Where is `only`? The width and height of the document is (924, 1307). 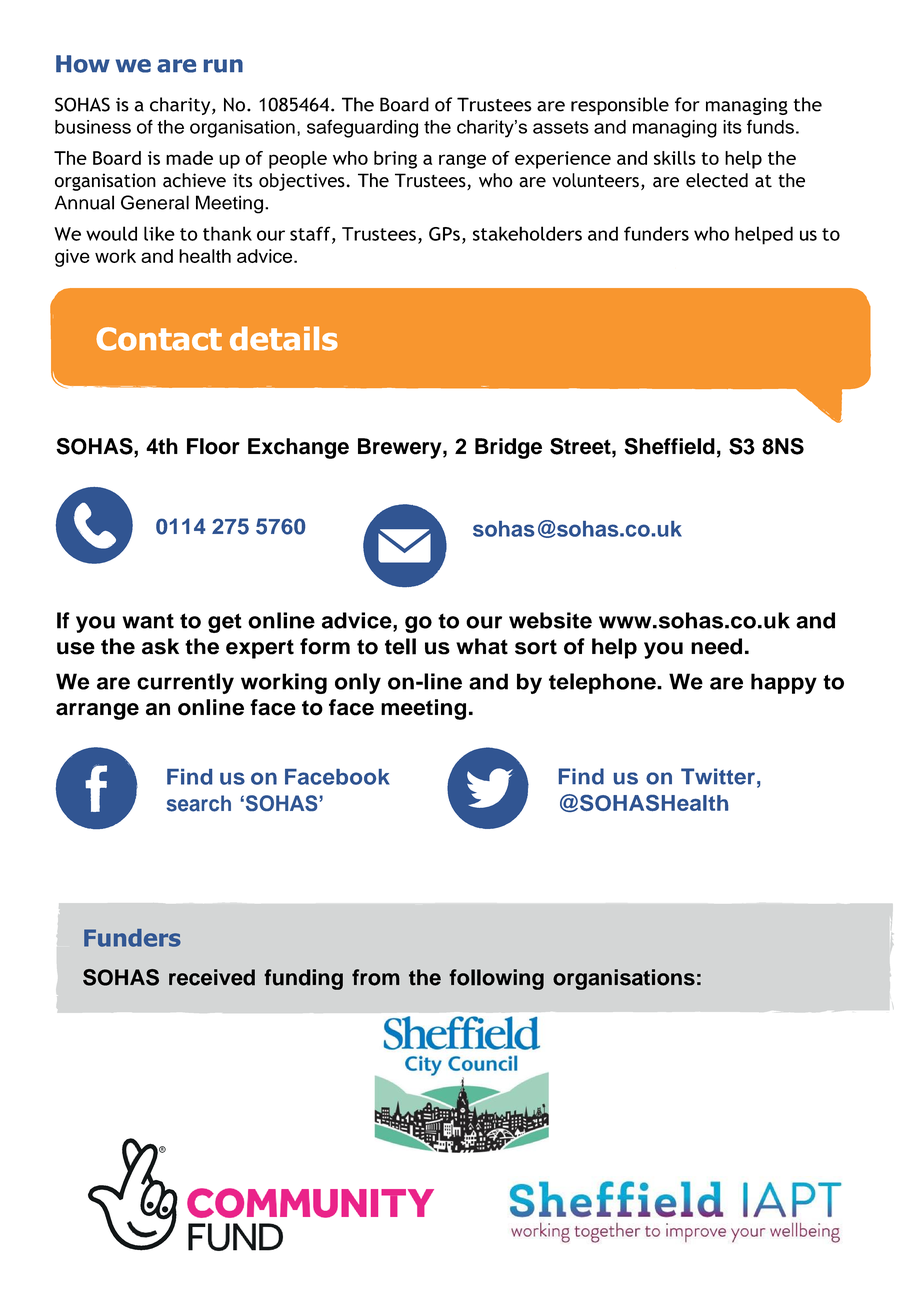 only is located at coordinates (358, 683).
